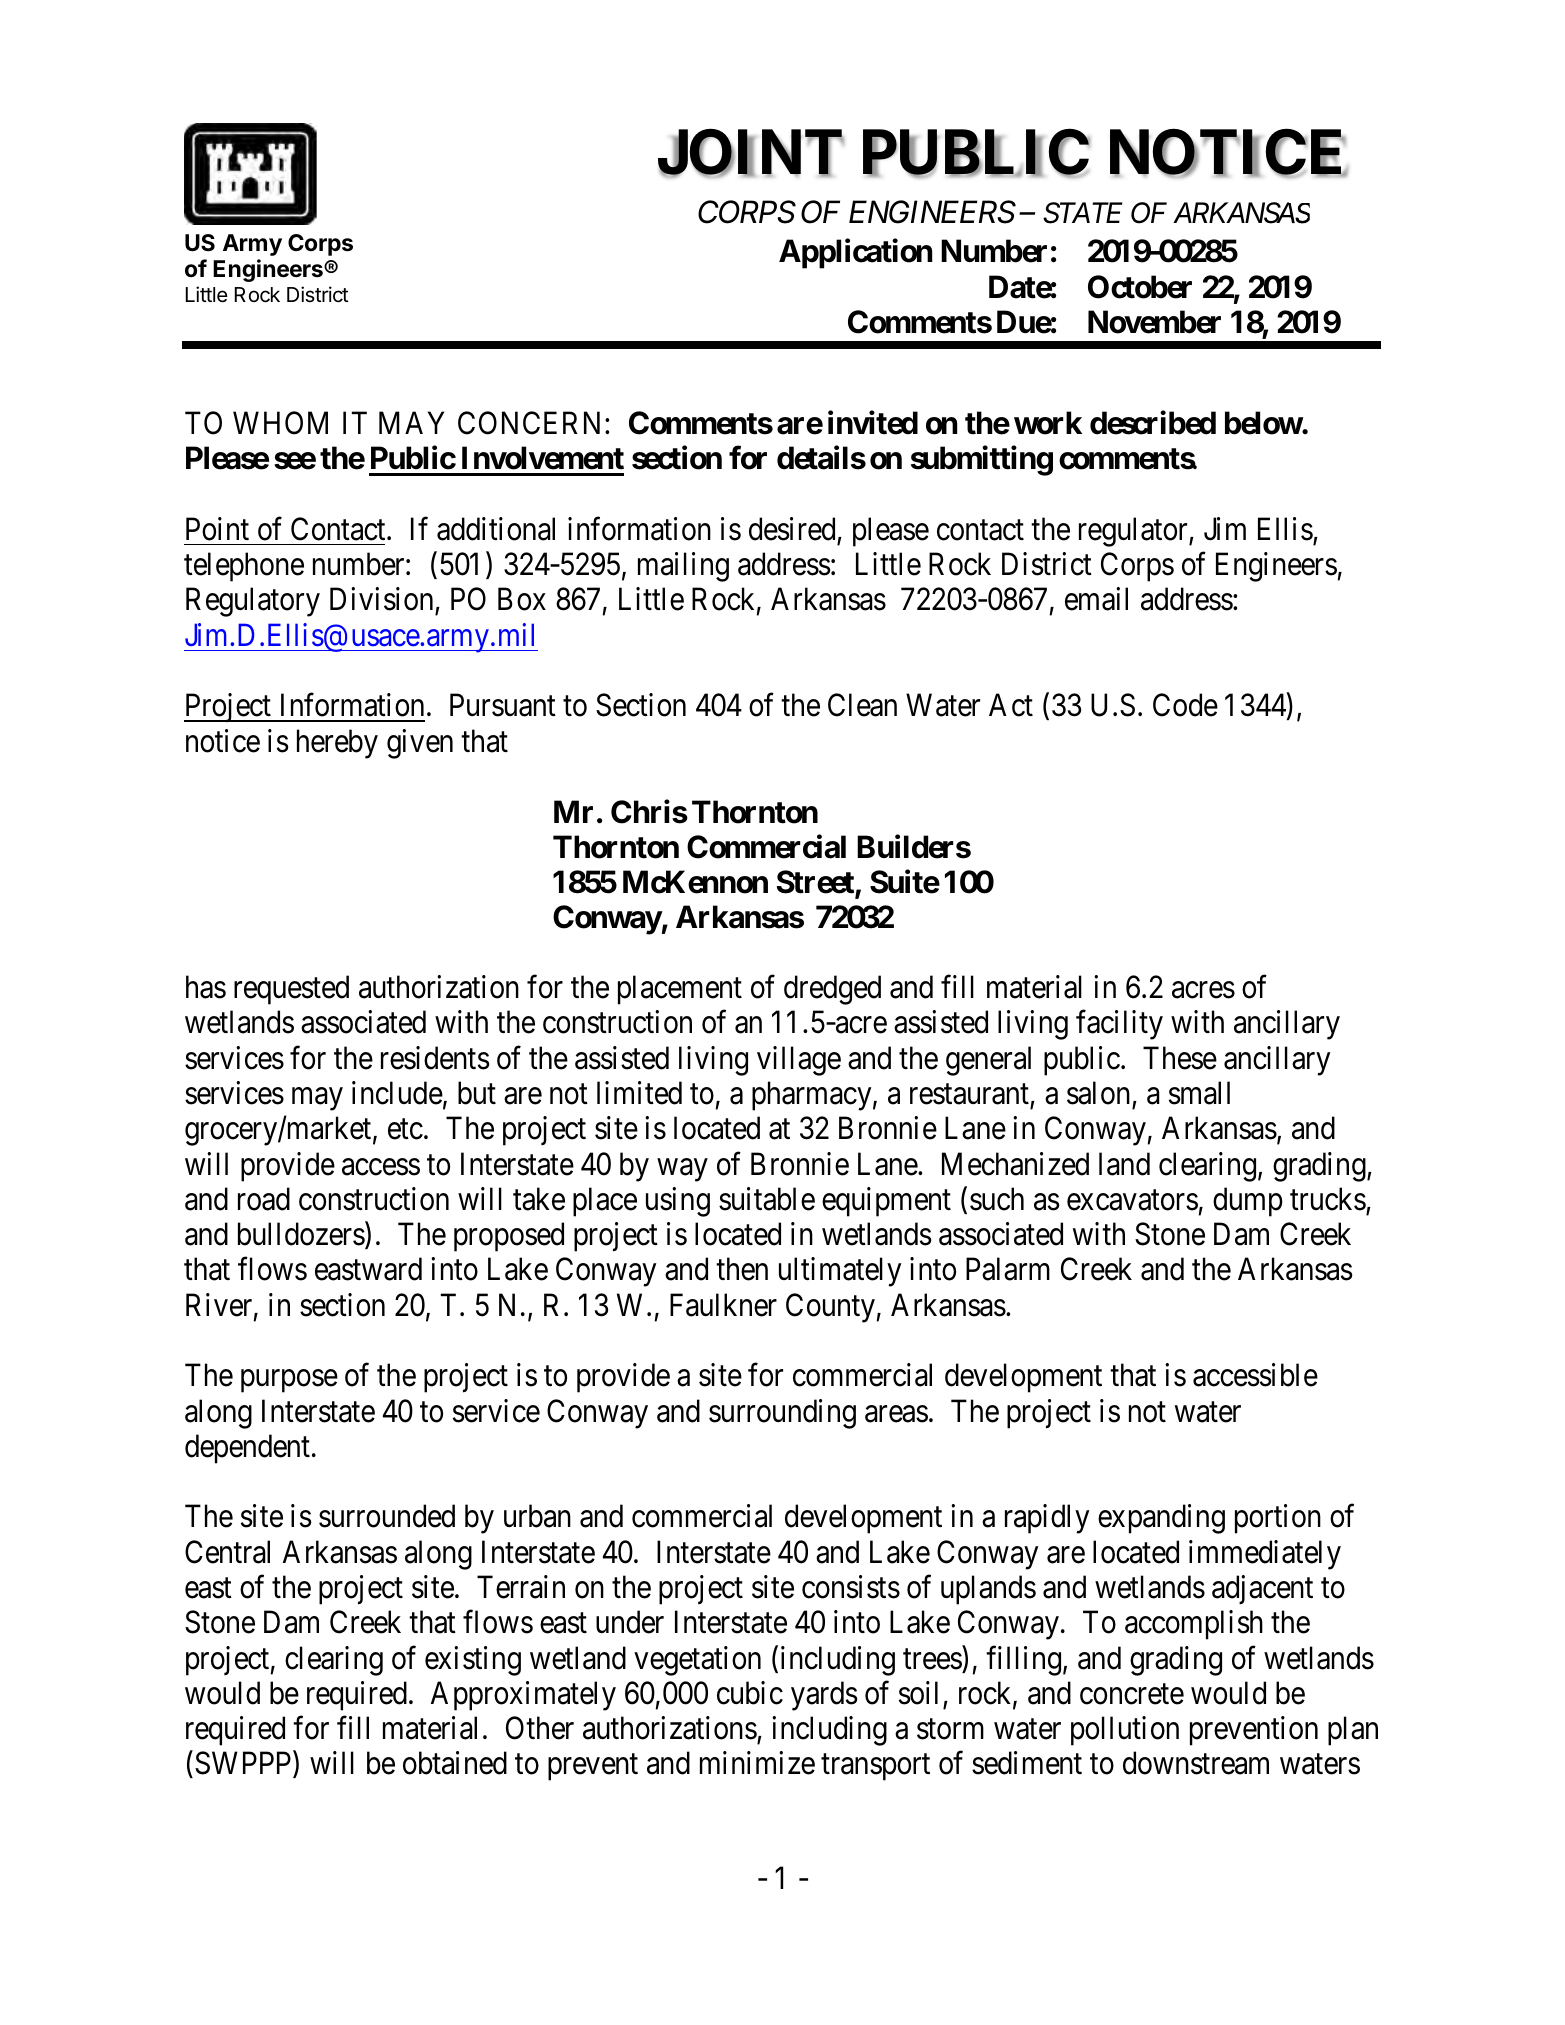 This image has height=2025, width=1565. What do you see at coordinates (832, 990) in the image?
I see `dredged` at bounding box center [832, 990].
